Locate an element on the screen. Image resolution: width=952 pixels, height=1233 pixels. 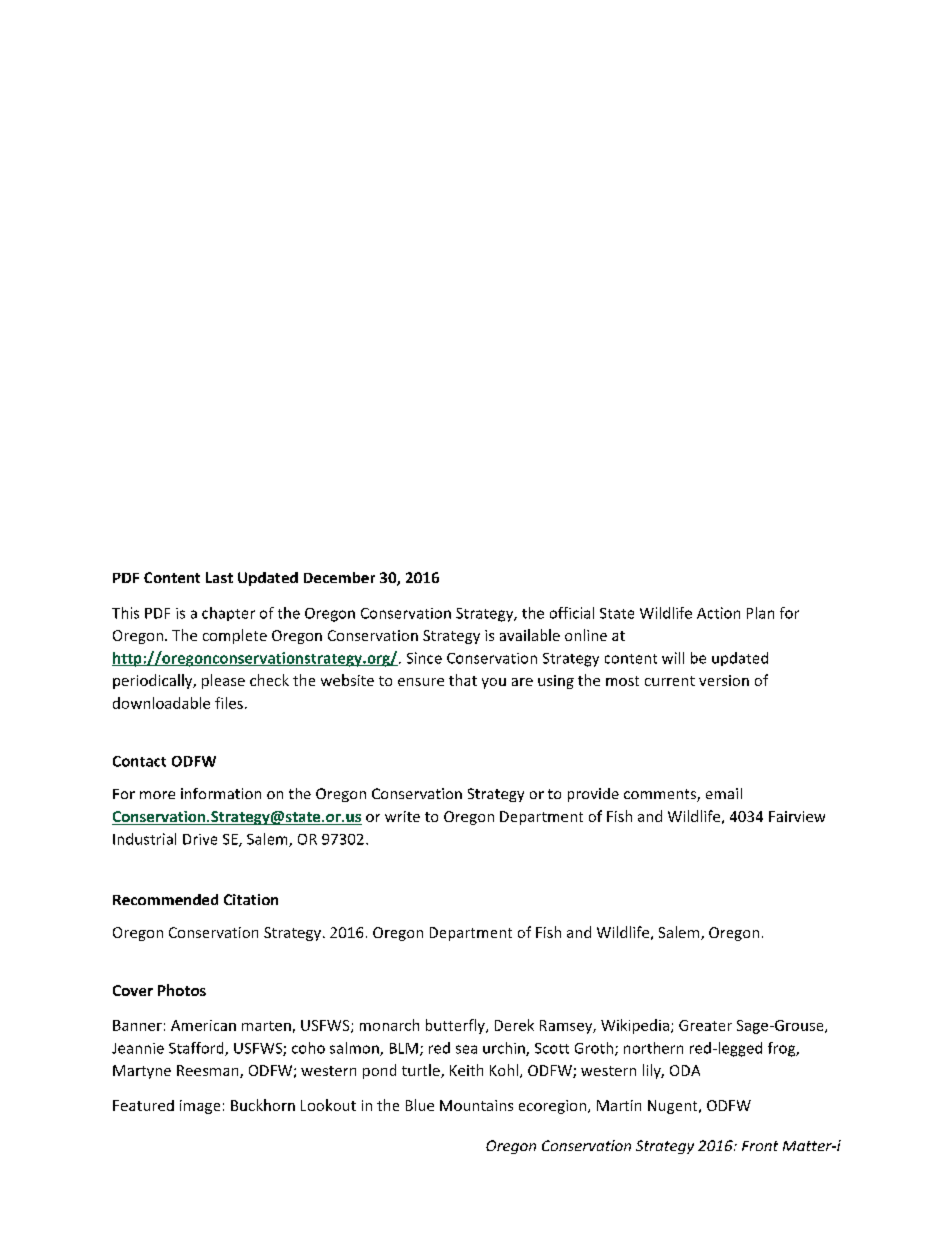
write is located at coordinates (402, 816).
